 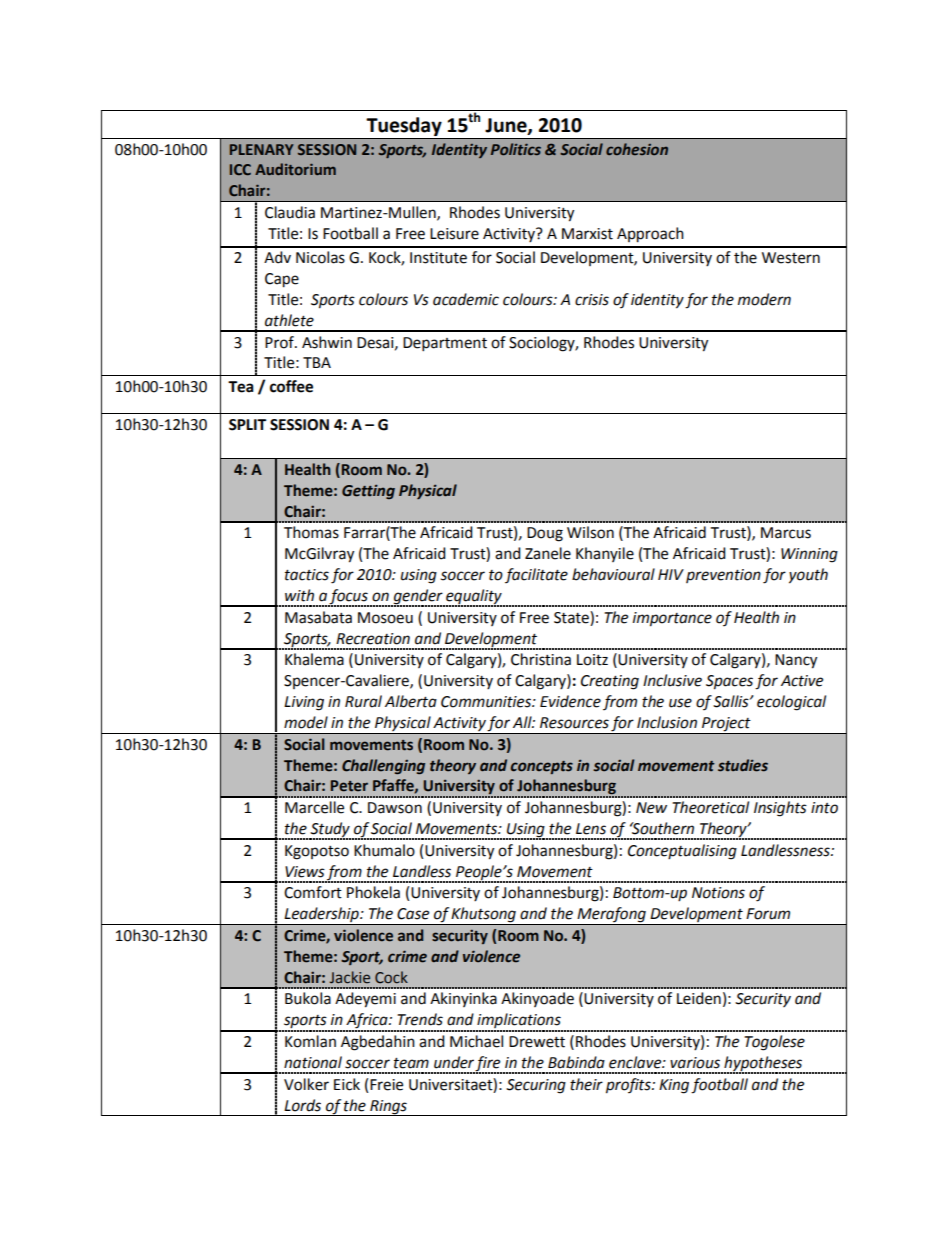 What do you see at coordinates (311, 532) in the image?
I see `Thomas` at bounding box center [311, 532].
